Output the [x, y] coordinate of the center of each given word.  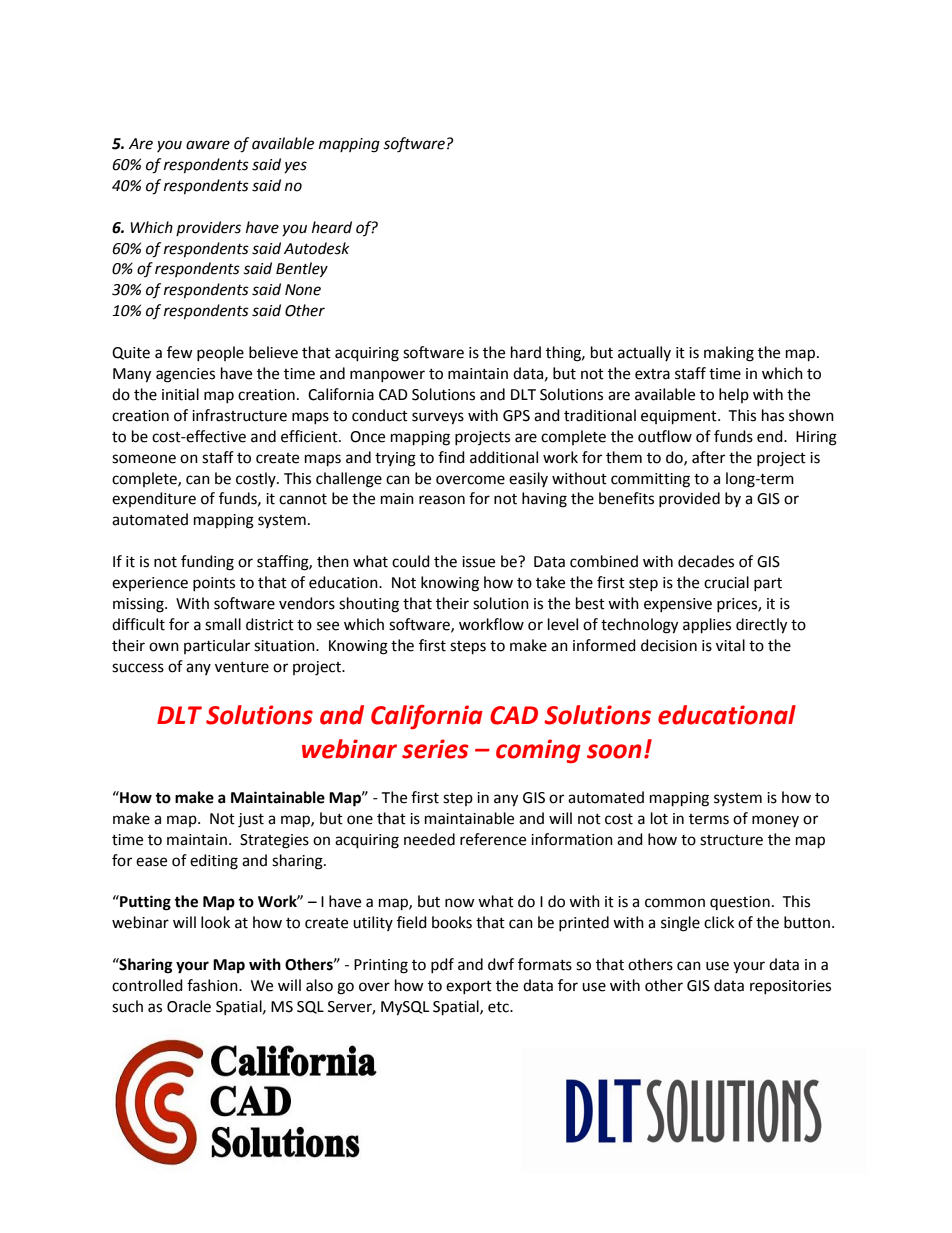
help [734, 395]
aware [208, 145]
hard [526, 352]
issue [478, 562]
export [469, 987]
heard [332, 227]
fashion [213, 985]
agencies [185, 375]
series [435, 749]
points [214, 584]
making [729, 354]
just [251, 820]
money [775, 821]
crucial [726, 582]
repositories [790, 987]
